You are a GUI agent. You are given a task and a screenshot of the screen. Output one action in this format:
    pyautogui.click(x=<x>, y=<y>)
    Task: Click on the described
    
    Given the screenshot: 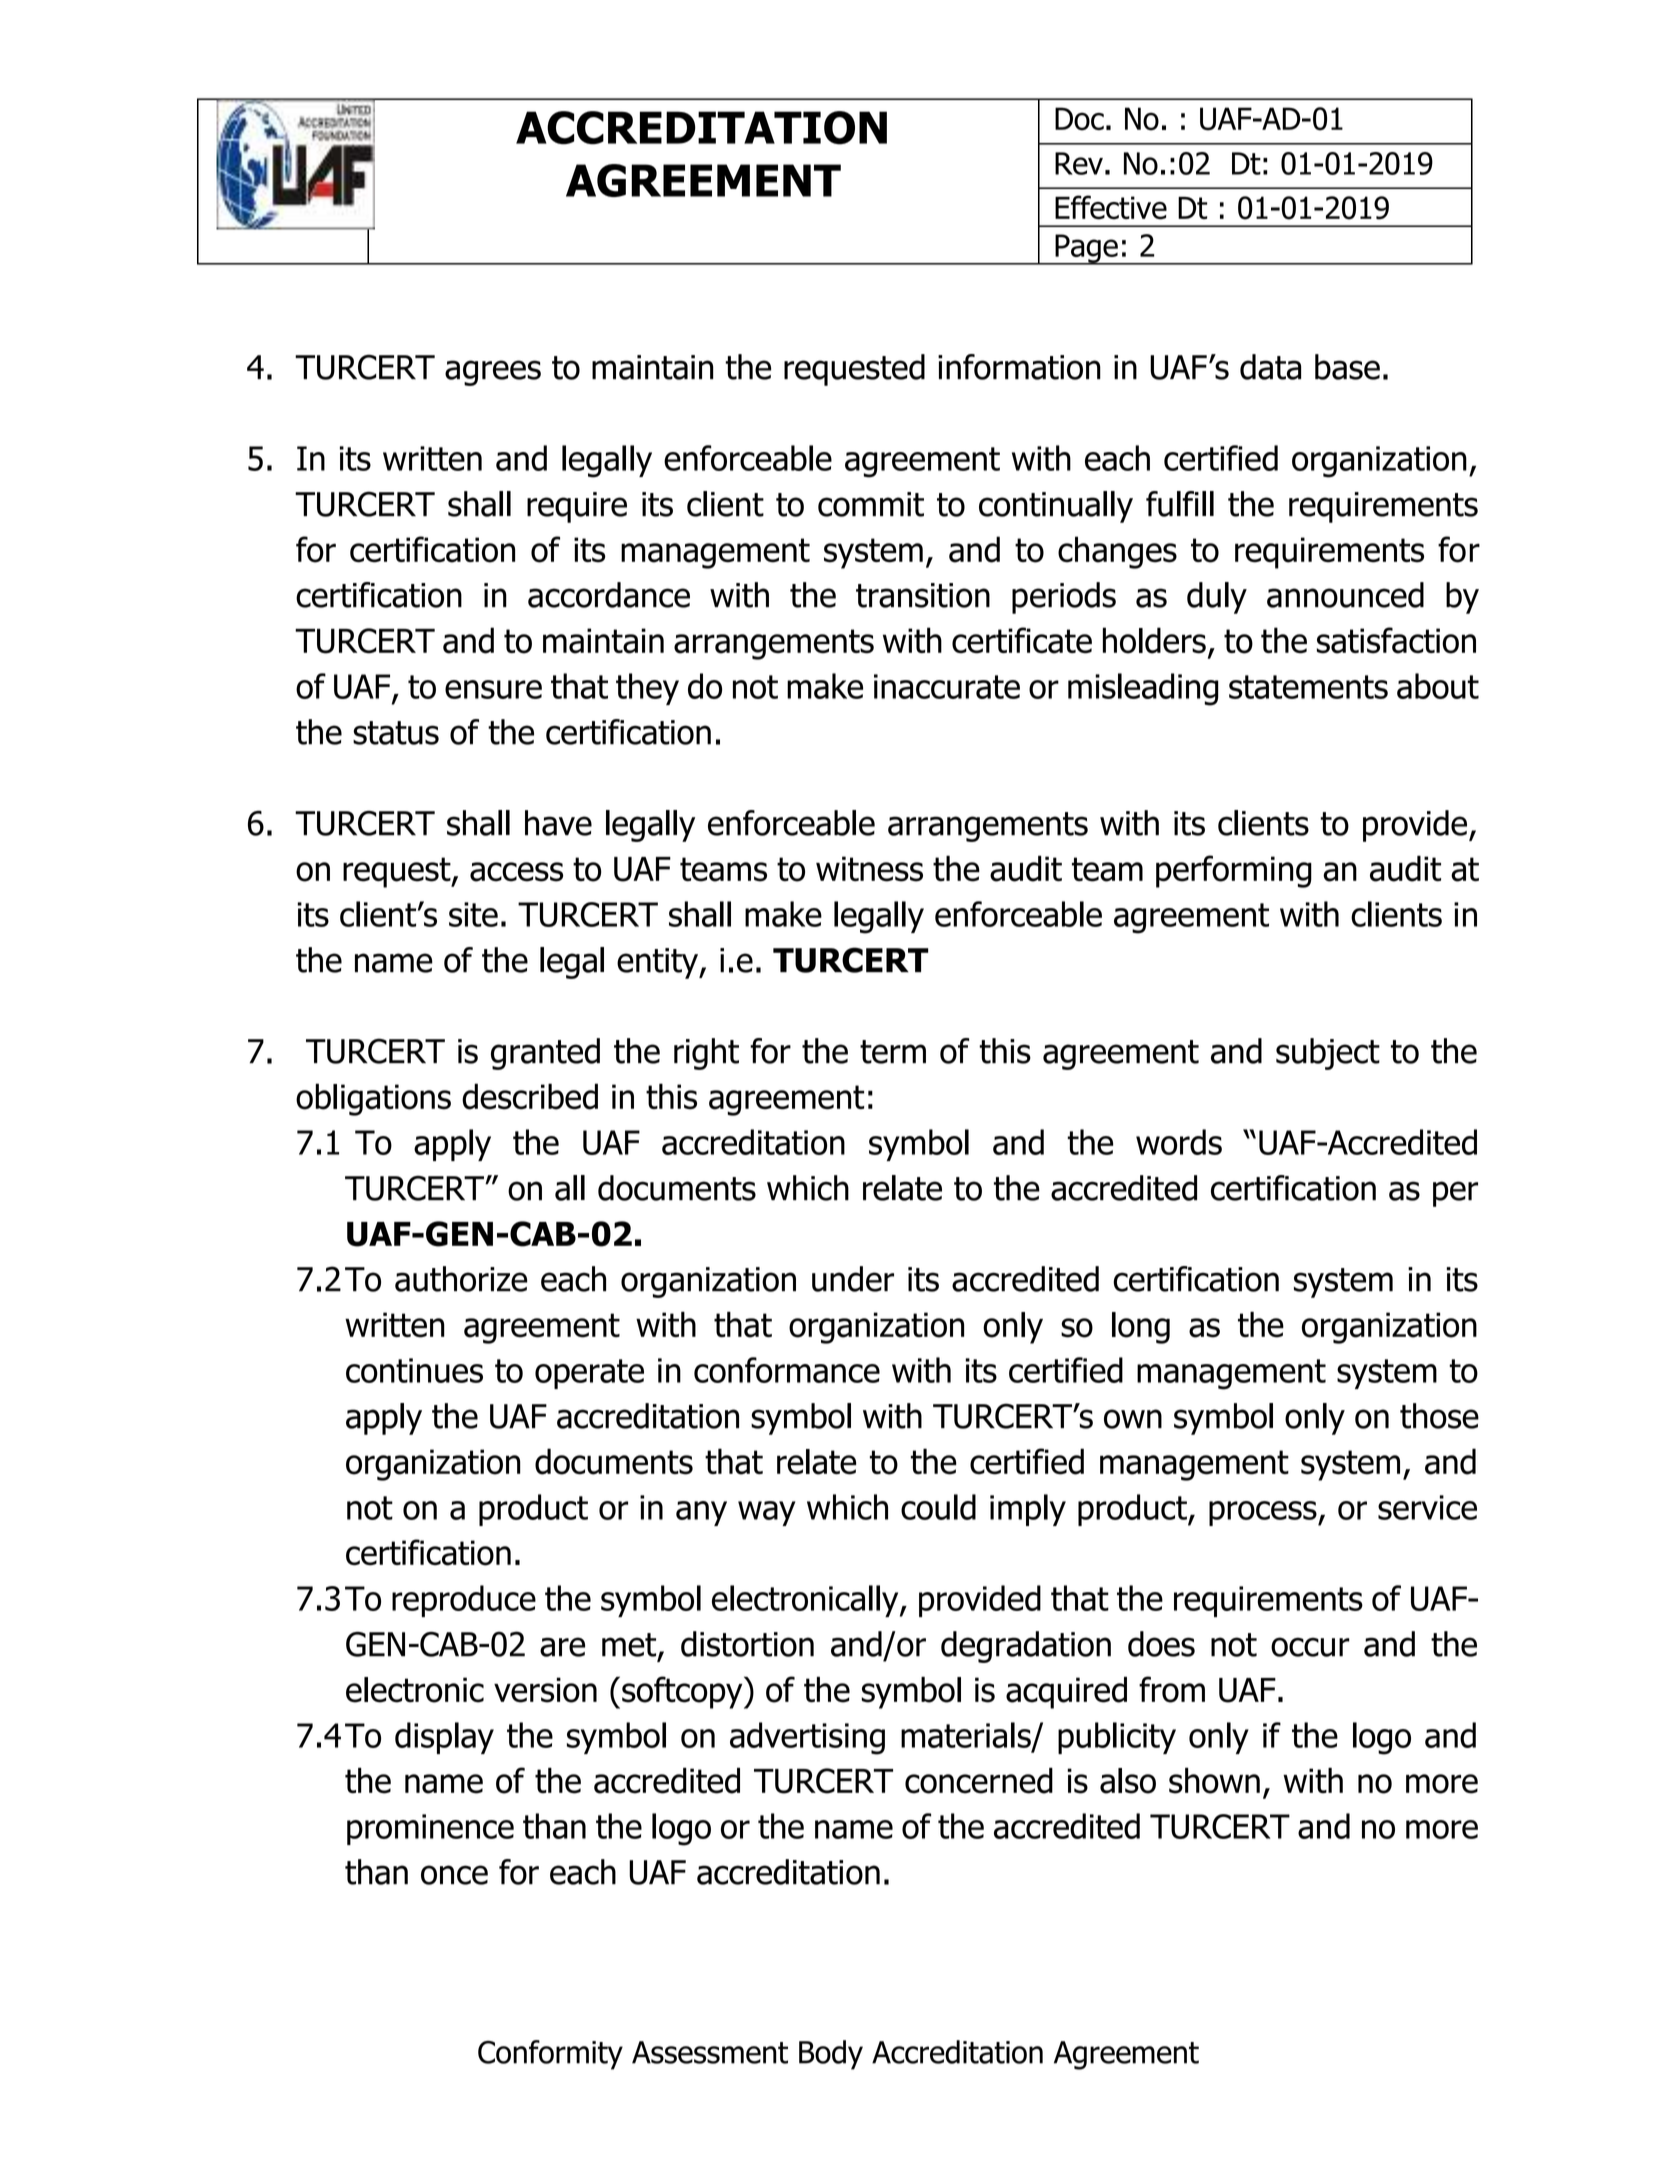 What is the action you would take?
    pyautogui.click(x=530, y=1096)
